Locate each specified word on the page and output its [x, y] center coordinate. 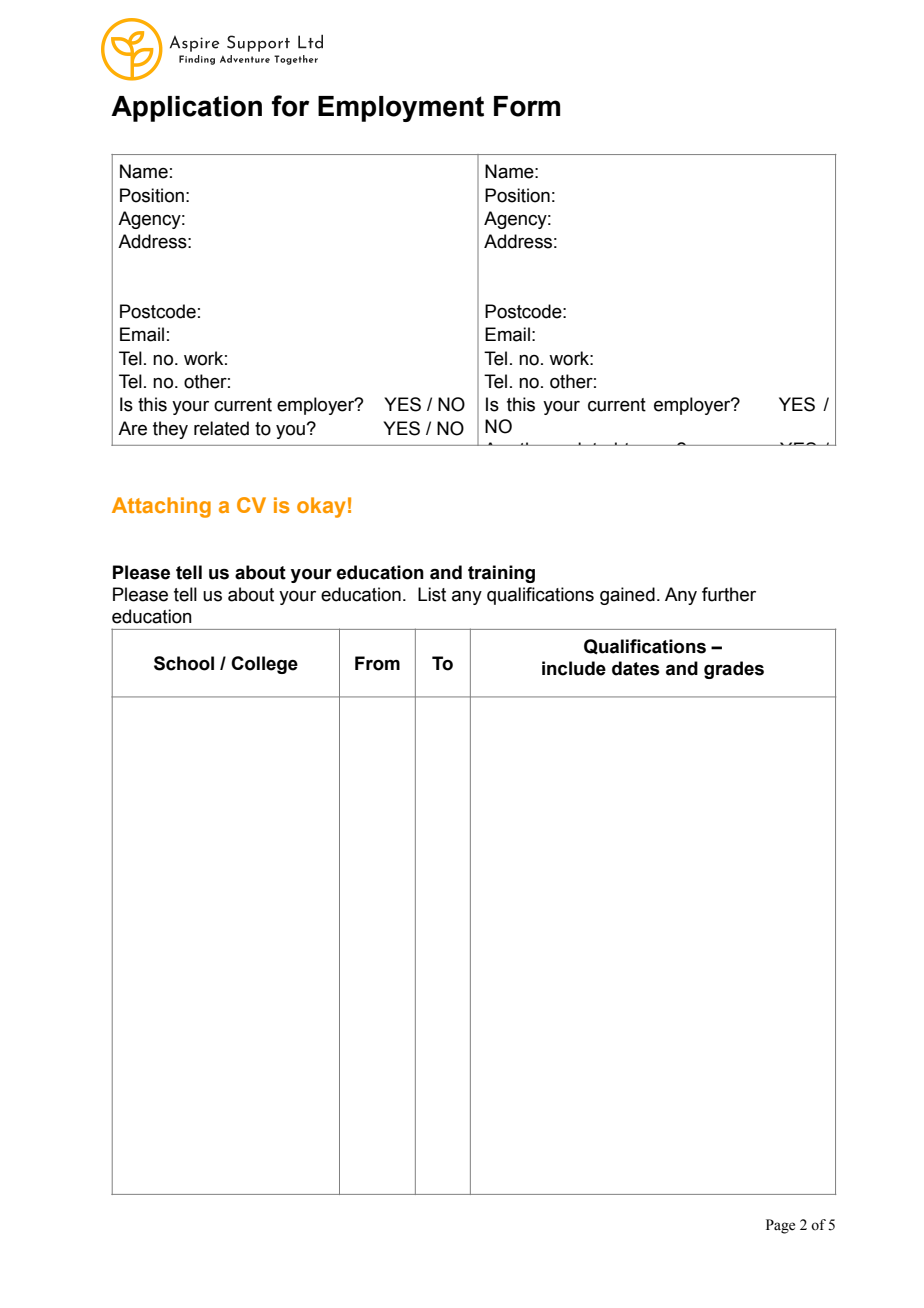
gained [627, 596]
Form [527, 106]
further [729, 594]
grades [734, 670]
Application [186, 109]
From [377, 663]
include [574, 668]
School [184, 663]
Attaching [161, 507]
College [264, 665]
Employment [401, 109]
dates [636, 668]
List [432, 594]
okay [321, 507]
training [501, 574]
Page [780, 1226]
